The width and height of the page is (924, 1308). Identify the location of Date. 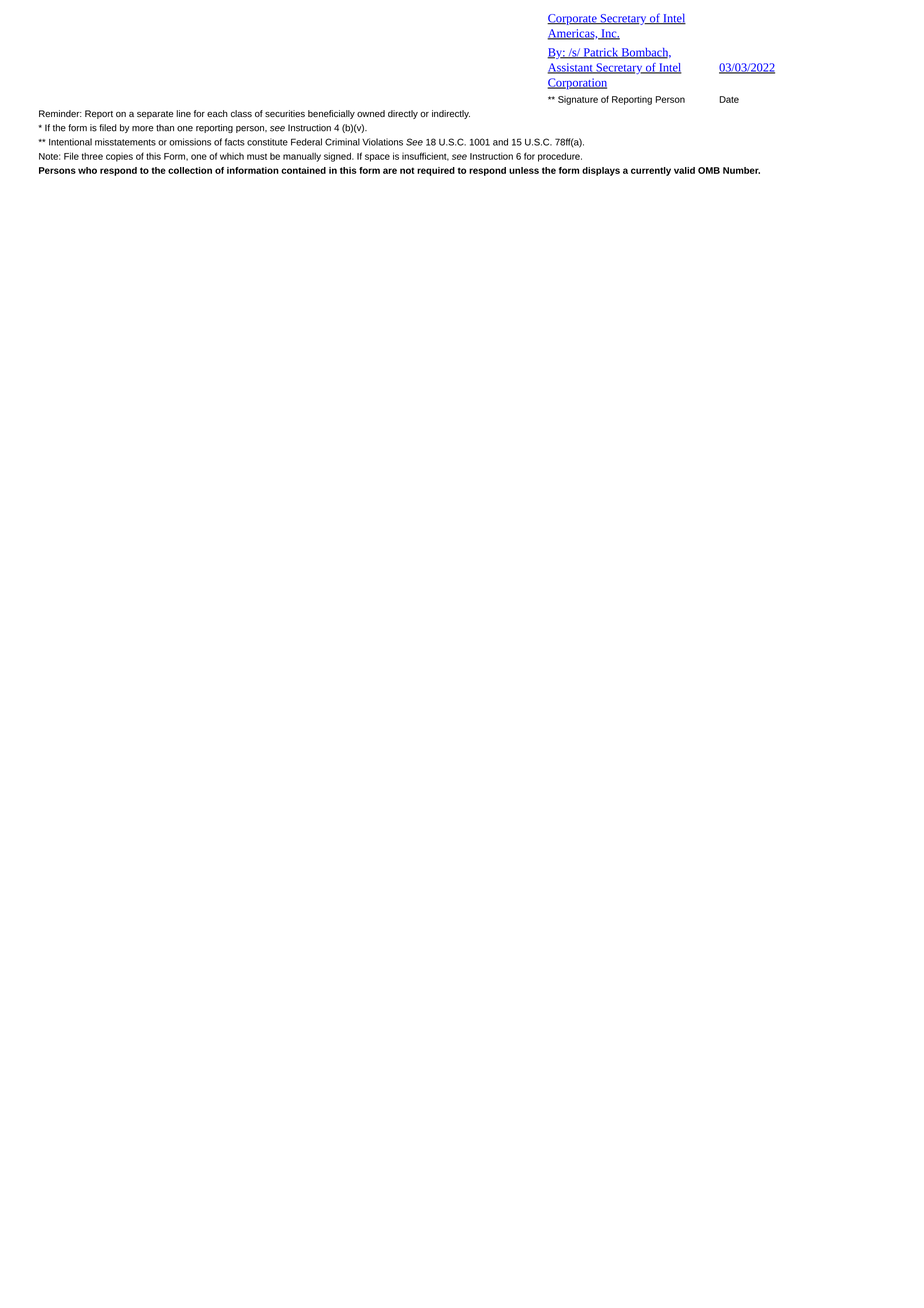
(729, 99).
